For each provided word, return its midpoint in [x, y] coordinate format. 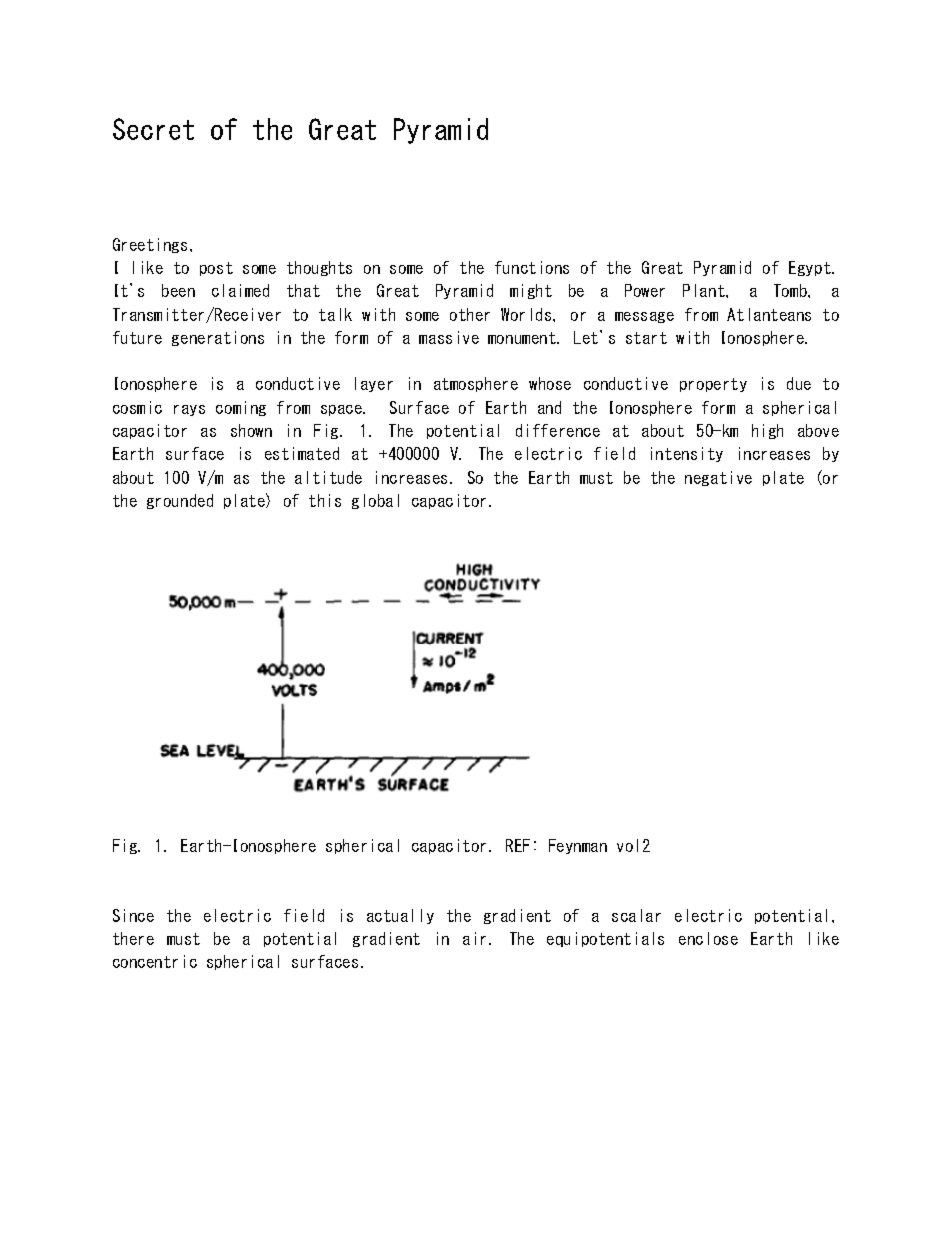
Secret [153, 129]
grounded [180, 501]
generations [218, 338]
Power [645, 290]
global [375, 501]
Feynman [578, 846]
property [713, 385]
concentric [155, 961]
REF [518, 845]
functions [532, 267]
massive [449, 337]
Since [133, 915]
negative [718, 478]
